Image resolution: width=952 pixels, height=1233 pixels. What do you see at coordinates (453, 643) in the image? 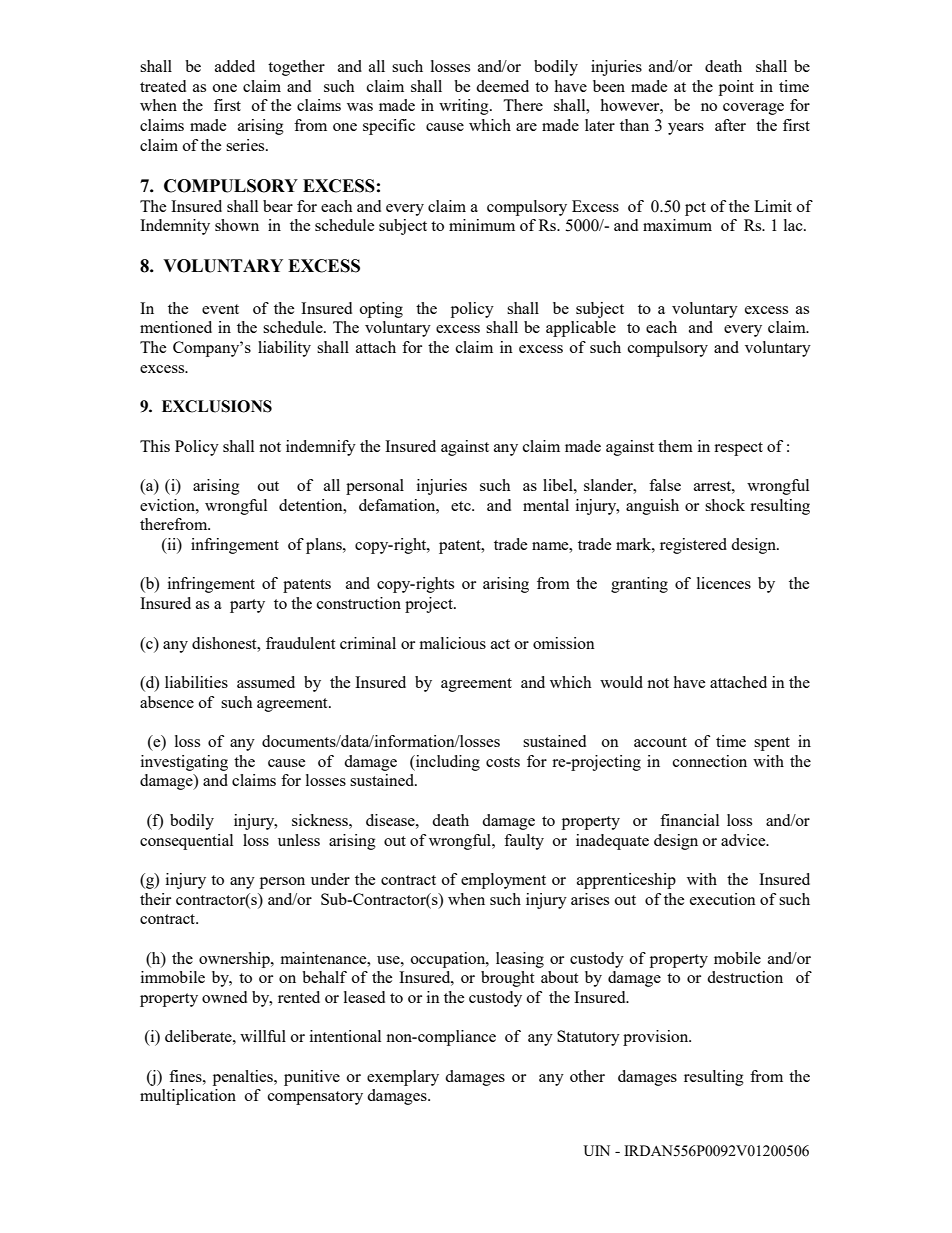
I see `malicious` at bounding box center [453, 643].
